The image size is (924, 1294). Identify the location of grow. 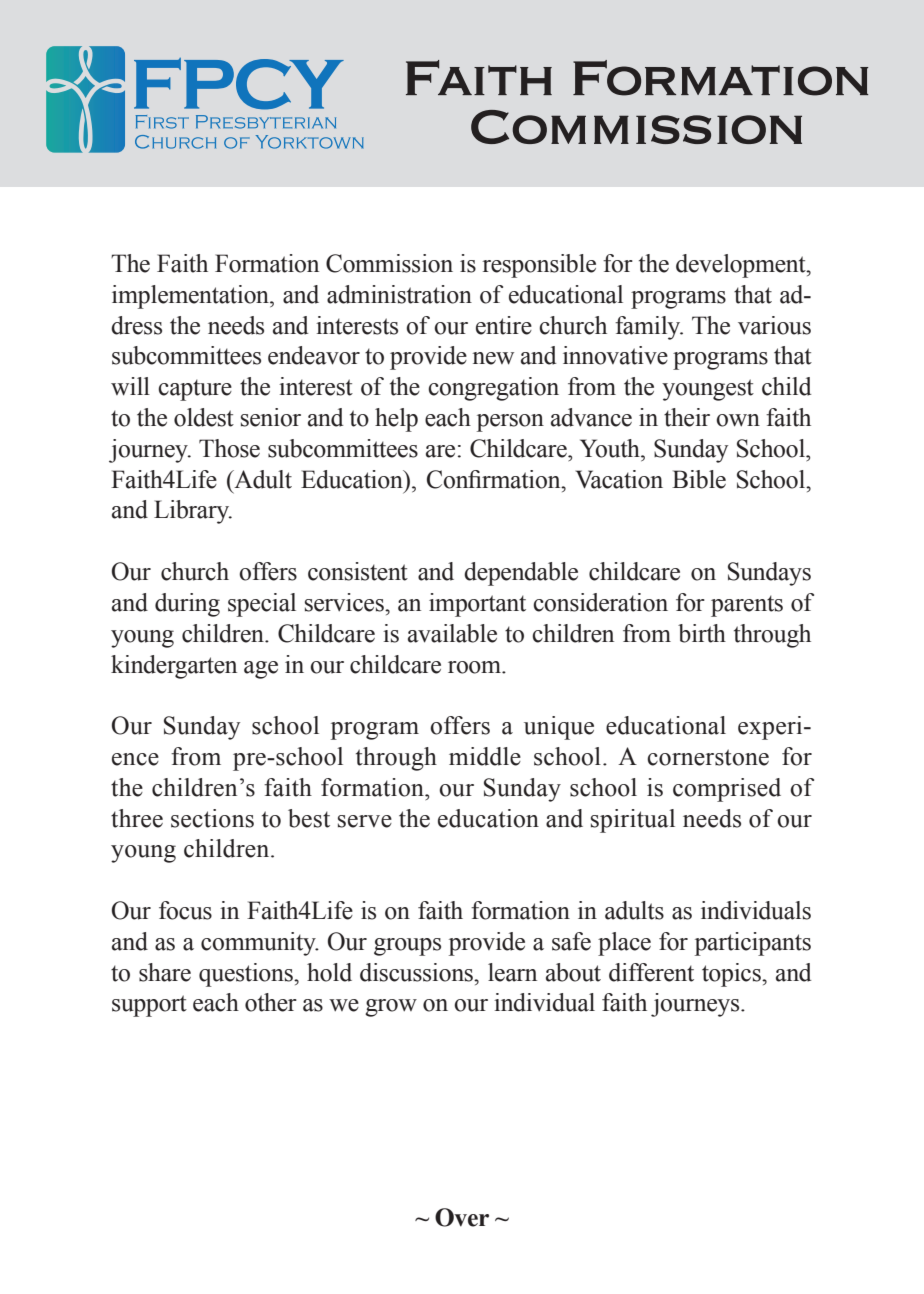
(391, 1008).
